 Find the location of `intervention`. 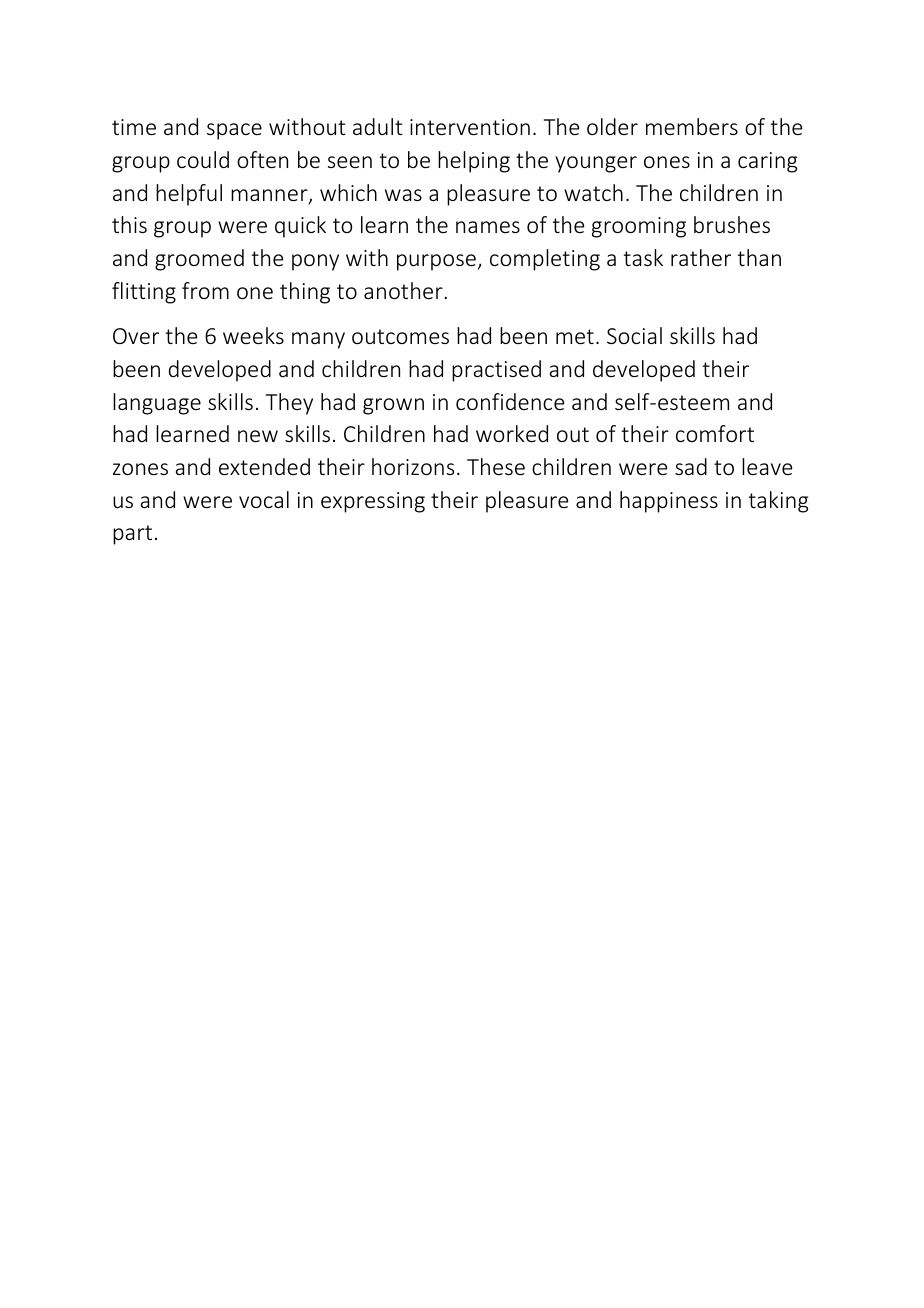

intervention is located at coordinates (470, 127).
